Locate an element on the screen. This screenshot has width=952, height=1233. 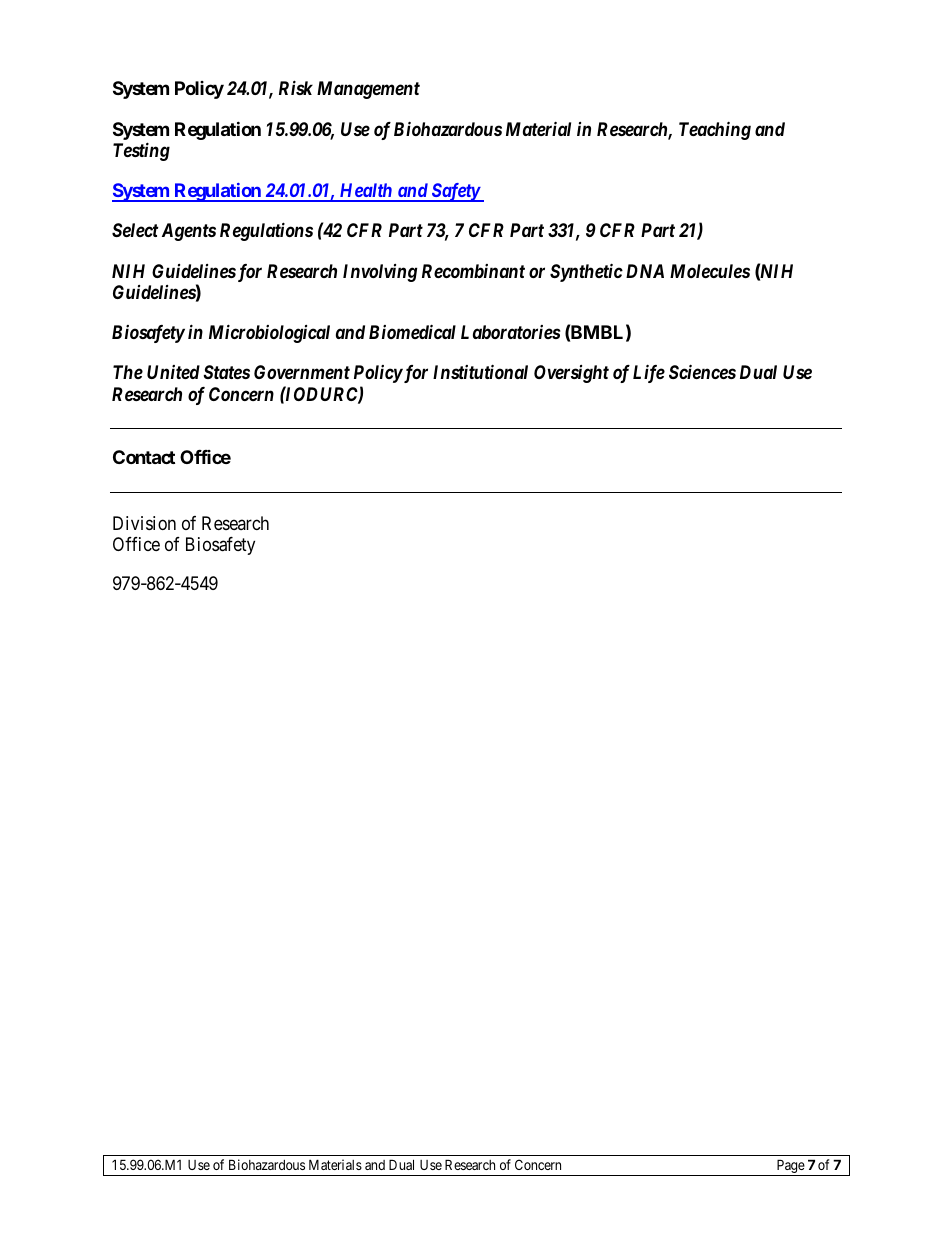
Page is located at coordinates (790, 1167).
